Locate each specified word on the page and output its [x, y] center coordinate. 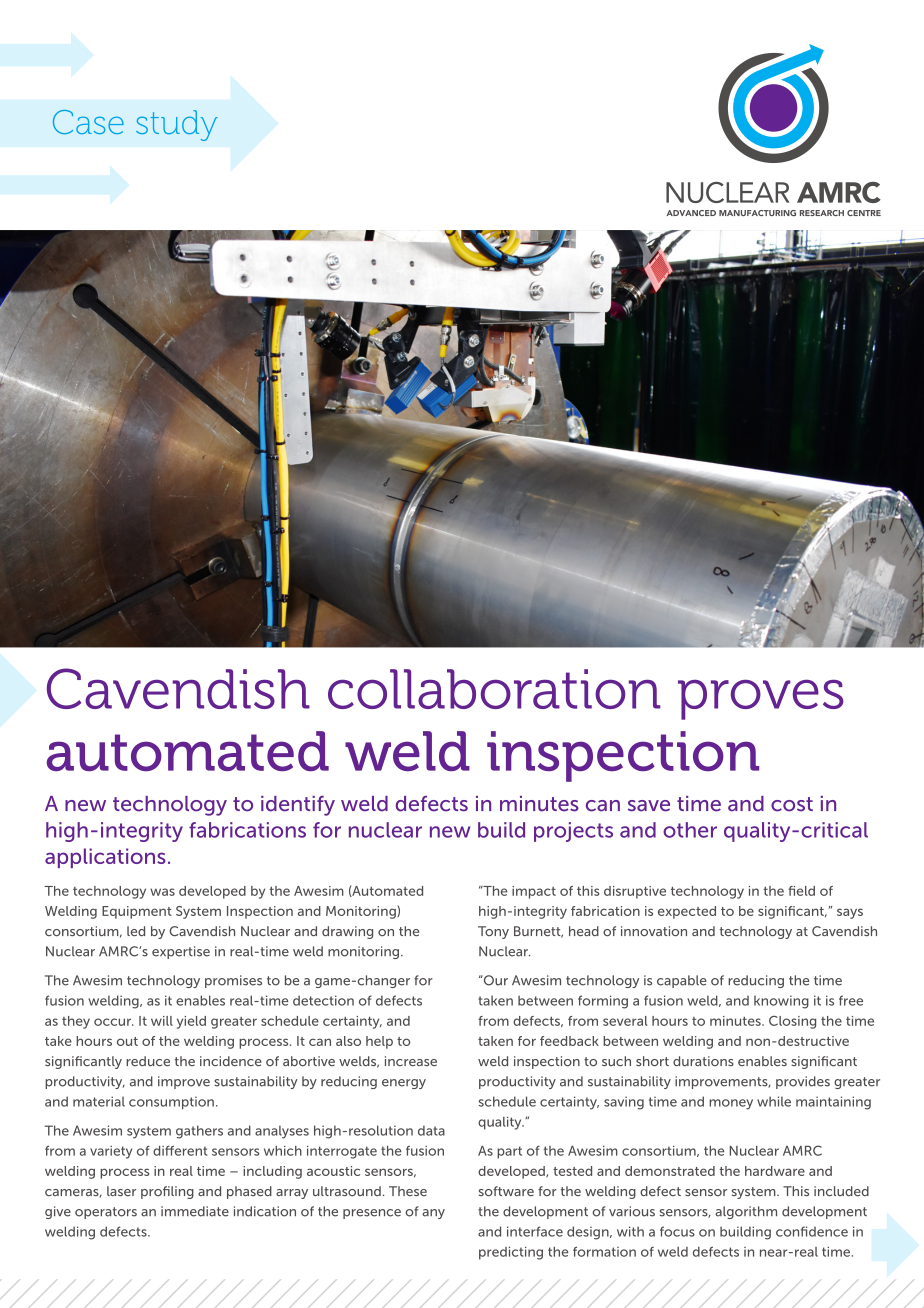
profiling [167, 1192]
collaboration [494, 689]
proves [761, 700]
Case [88, 122]
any [433, 1214]
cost [792, 804]
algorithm [746, 1212]
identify [298, 806]
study [177, 125]
